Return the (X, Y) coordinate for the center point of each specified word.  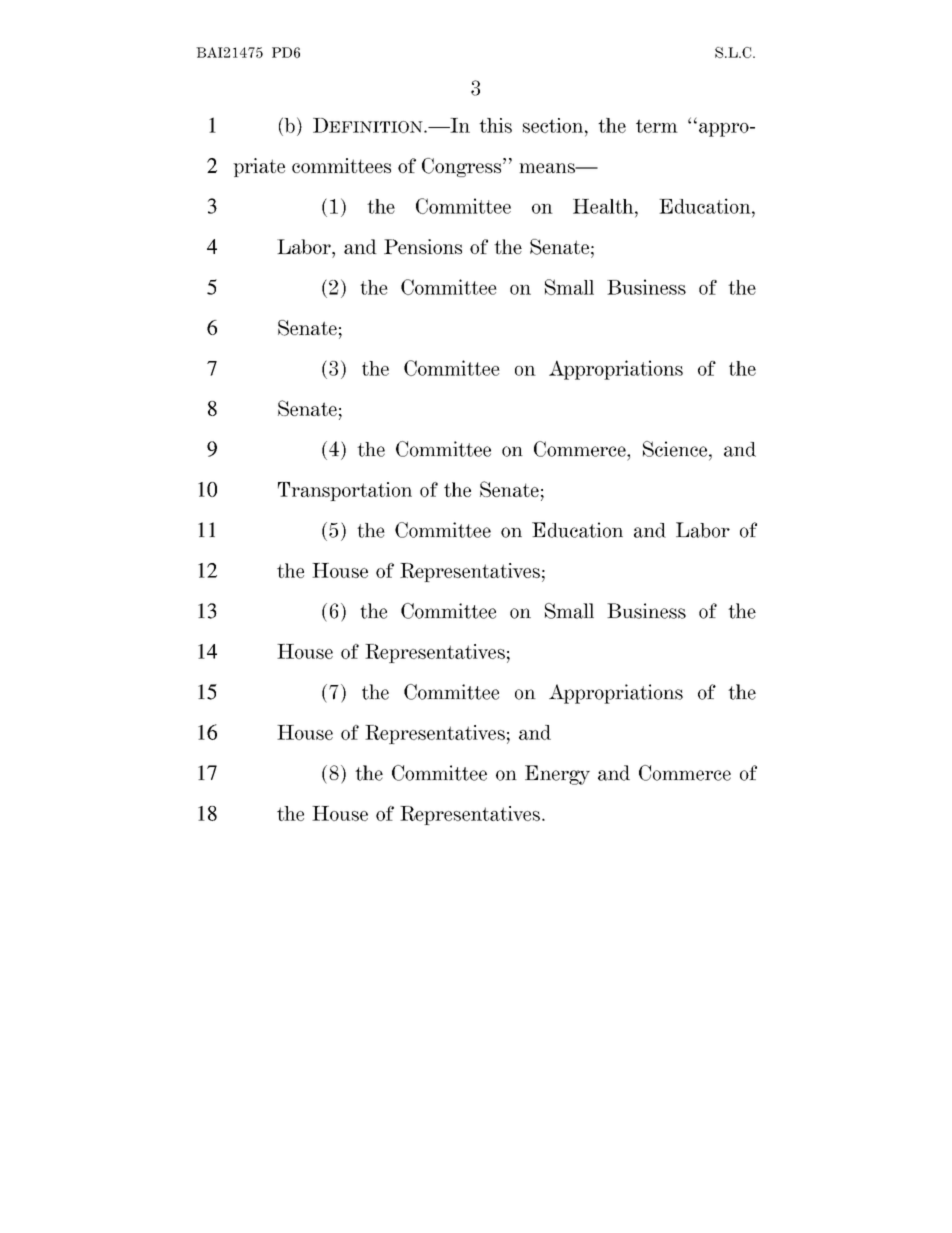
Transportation (345, 491)
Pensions (423, 246)
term (657, 126)
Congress (463, 167)
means (548, 168)
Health (604, 206)
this (495, 125)
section (554, 125)
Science (676, 449)
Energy (557, 775)
